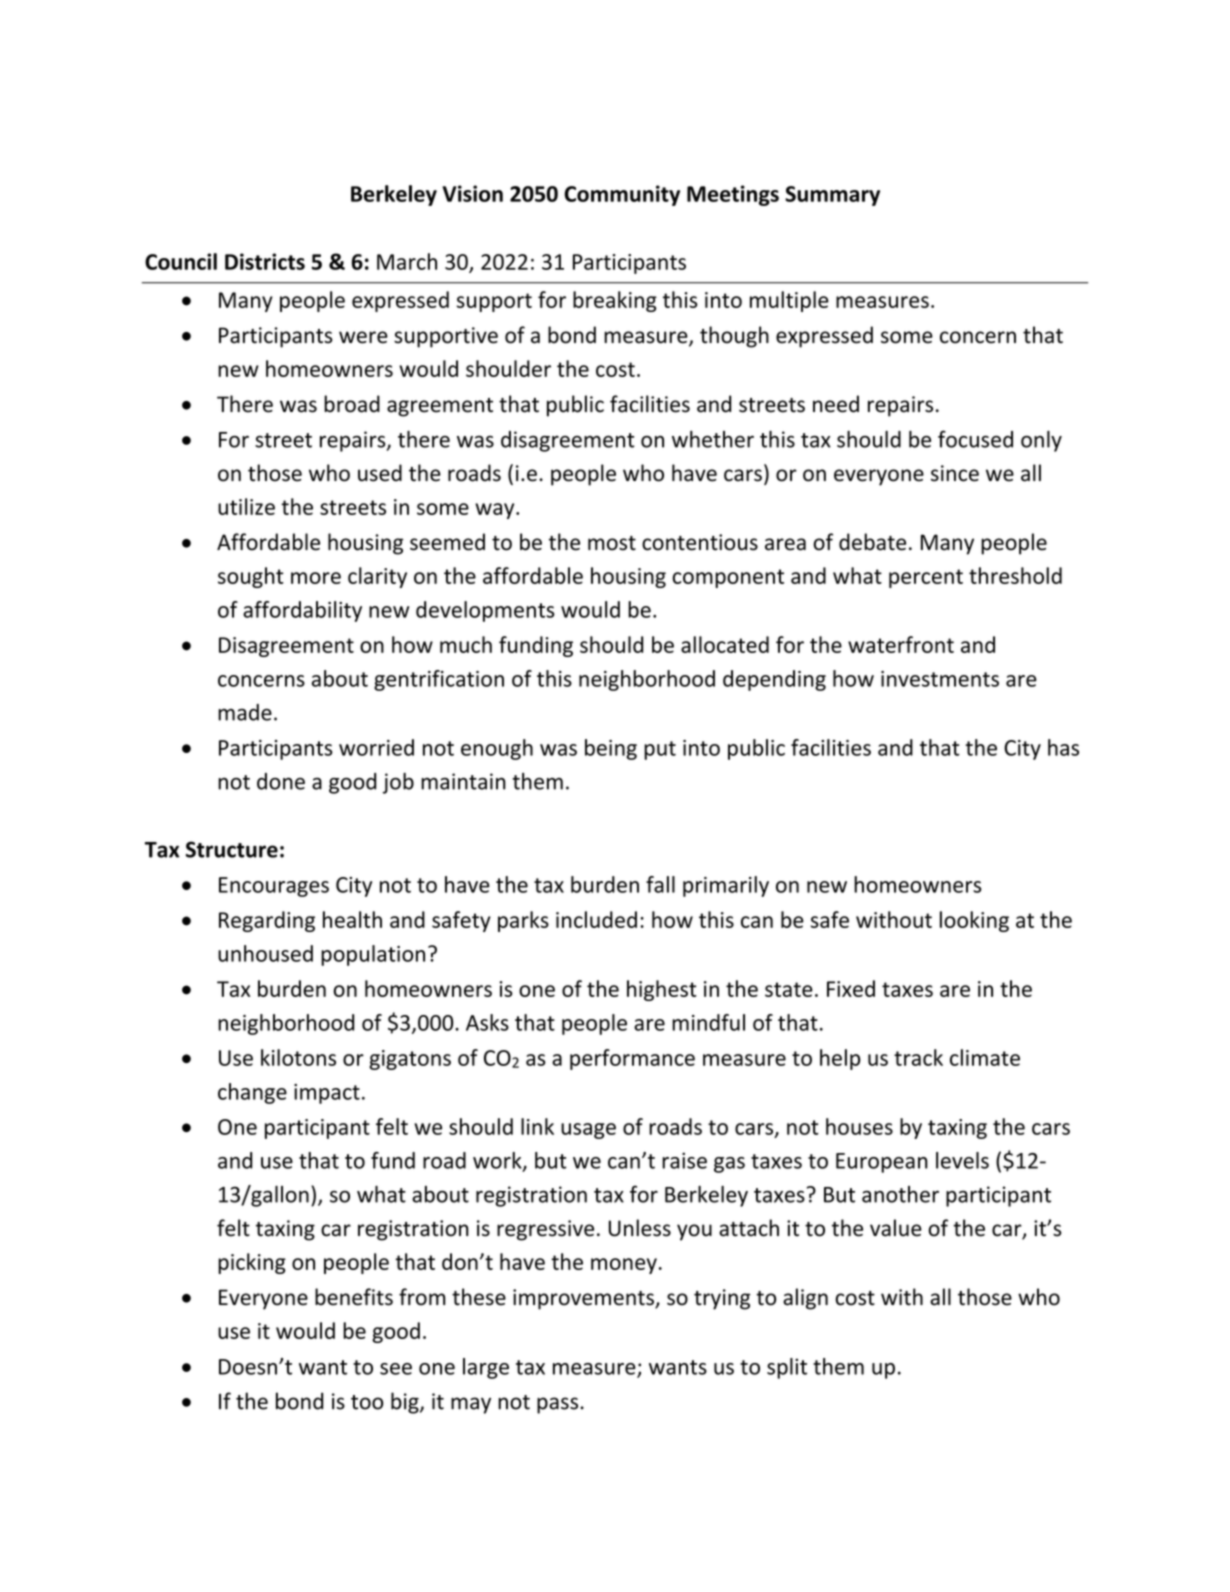 The image size is (1230, 1592). What do you see at coordinates (367, 1402) in the image?
I see `too` at bounding box center [367, 1402].
